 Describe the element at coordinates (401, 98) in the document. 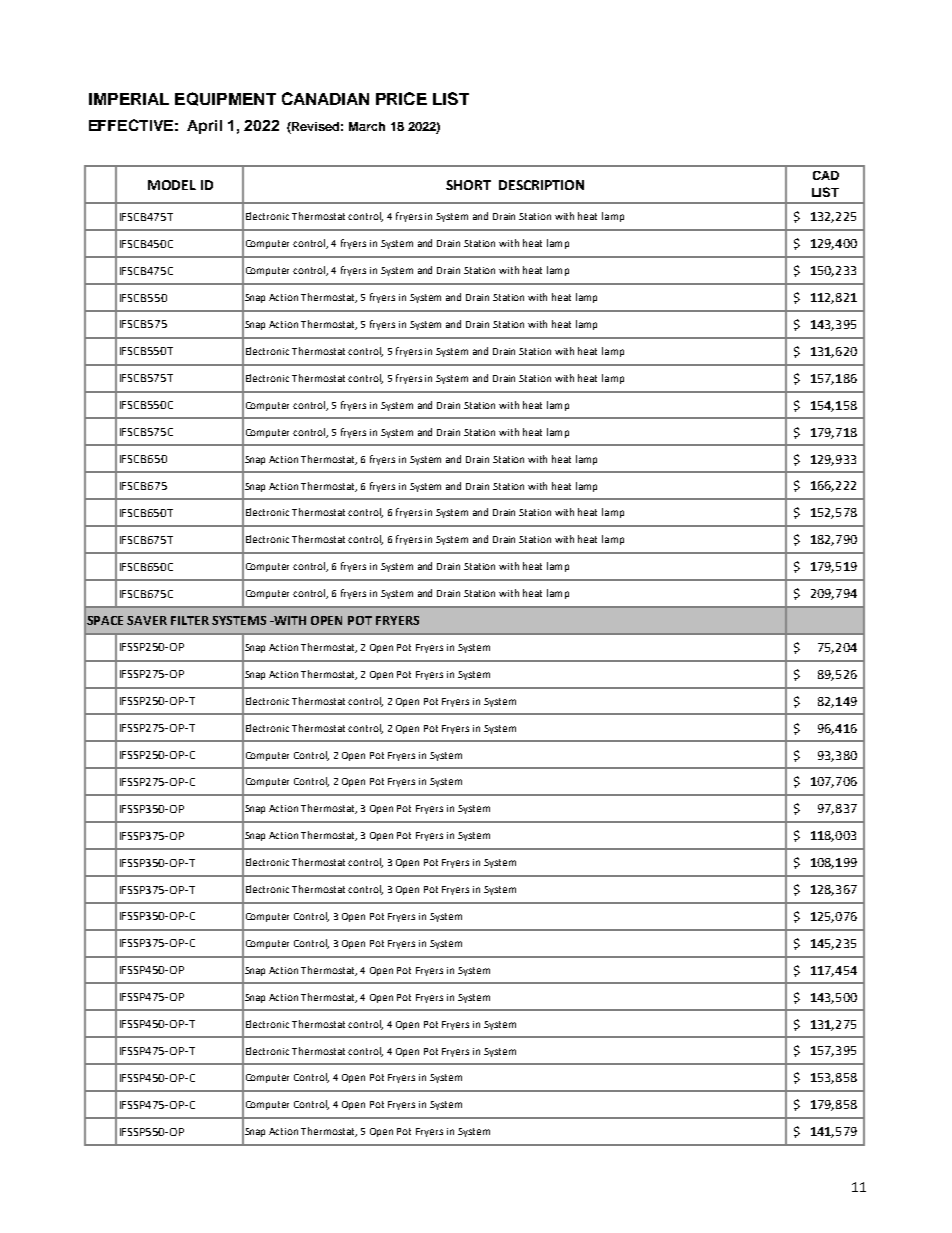

I see `PRICE` at that location.
